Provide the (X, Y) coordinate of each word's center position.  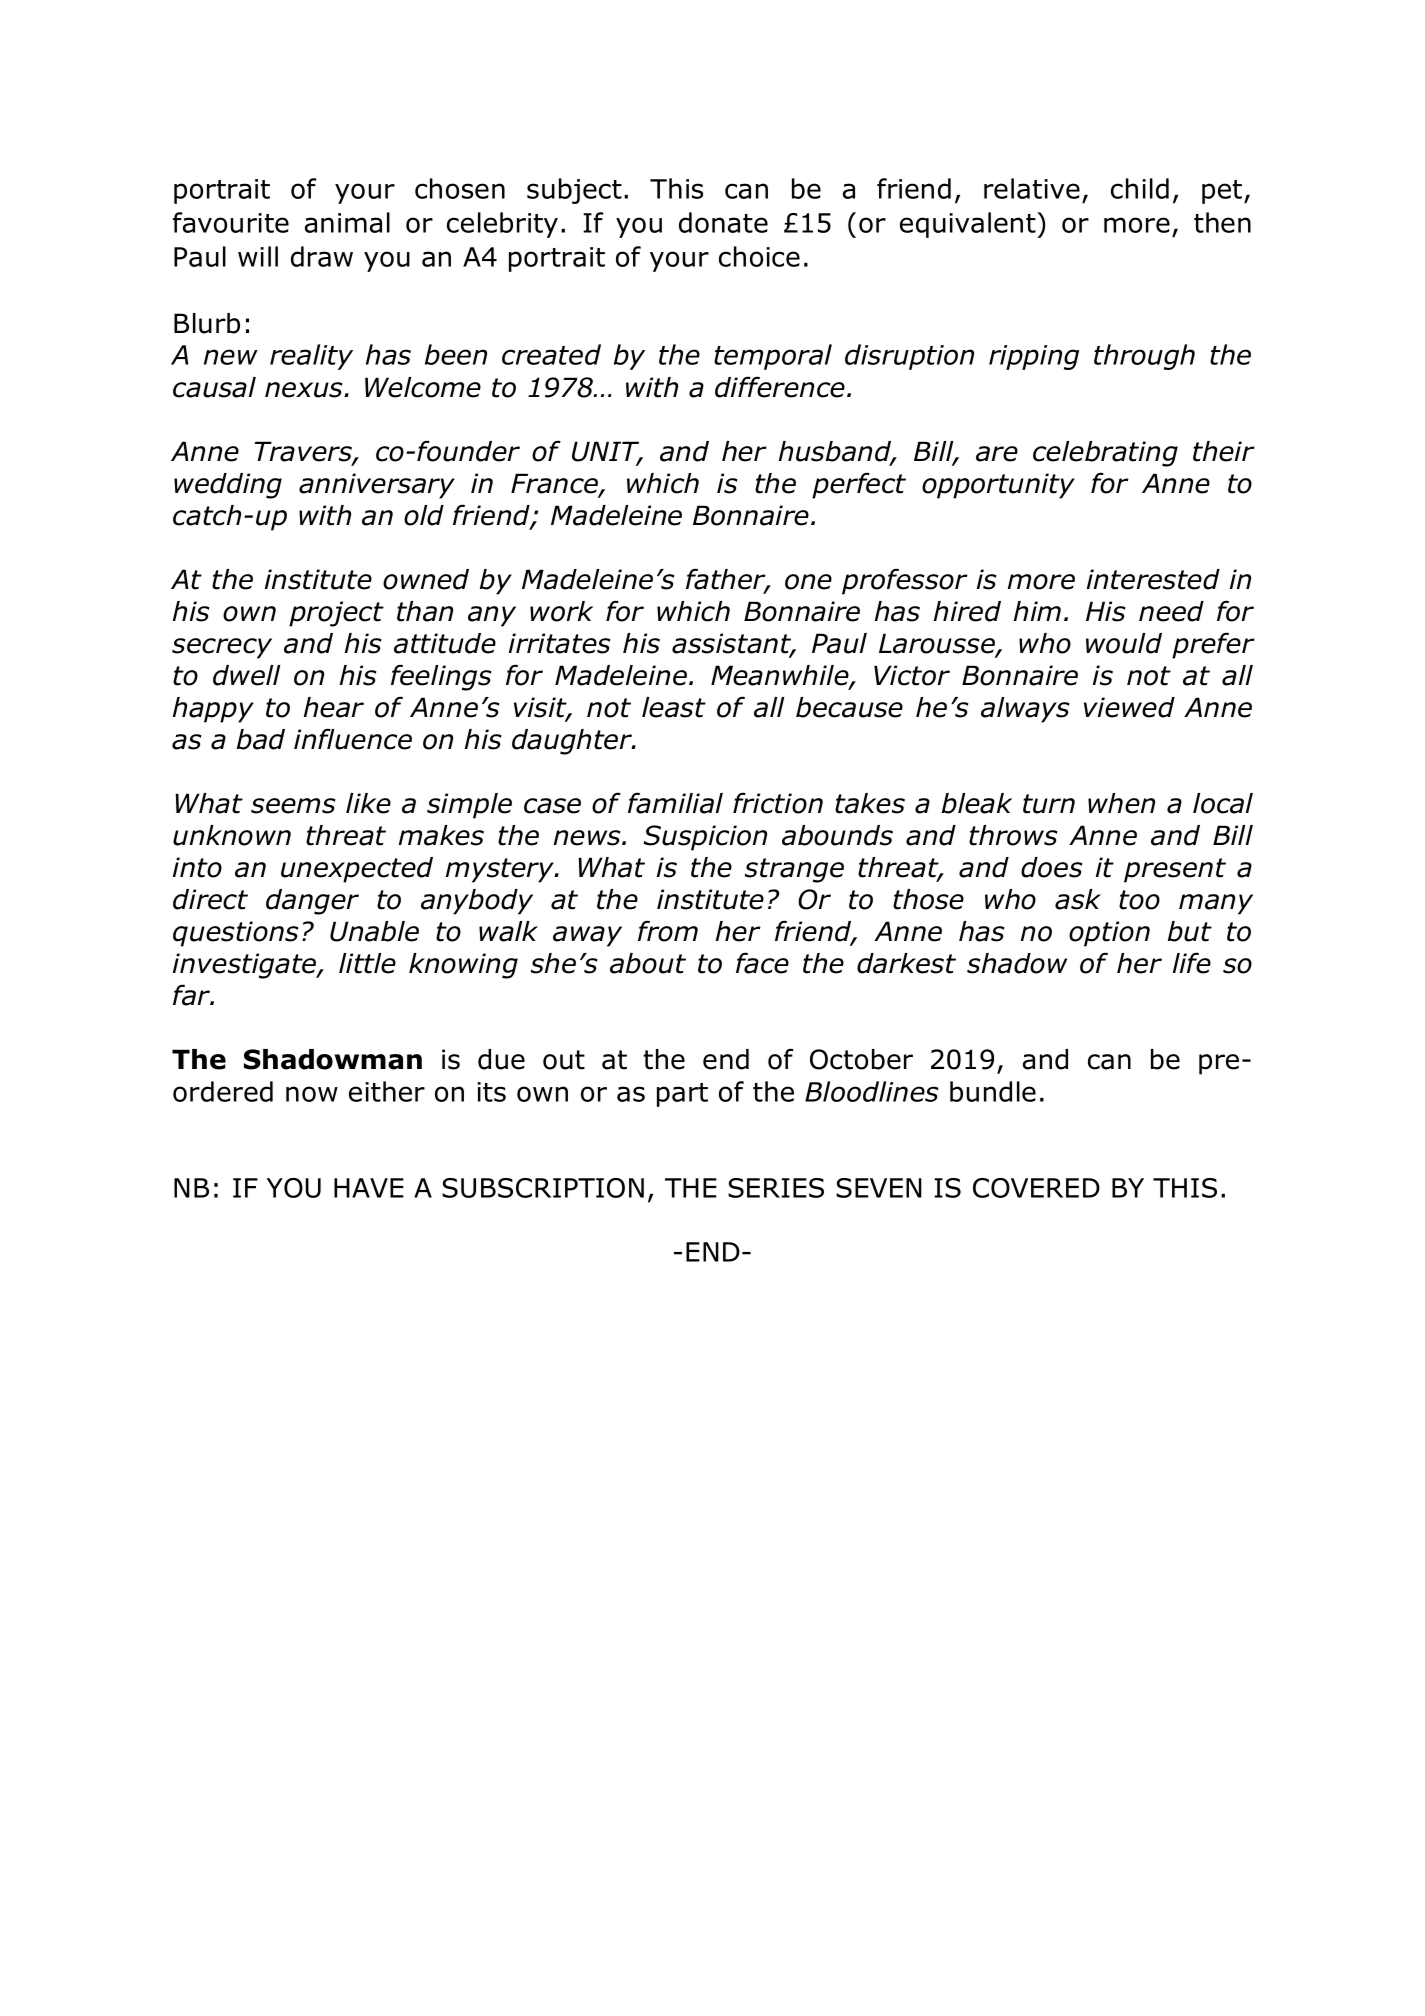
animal (347, 222)
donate (723, 222)
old (424, 515)
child (1140, 188)
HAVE (369, 1188)
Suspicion (705, 838)
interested (1153, 579)
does (1052, 867)
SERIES (776, 1188)
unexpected (357, 870)
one (808, 582)
